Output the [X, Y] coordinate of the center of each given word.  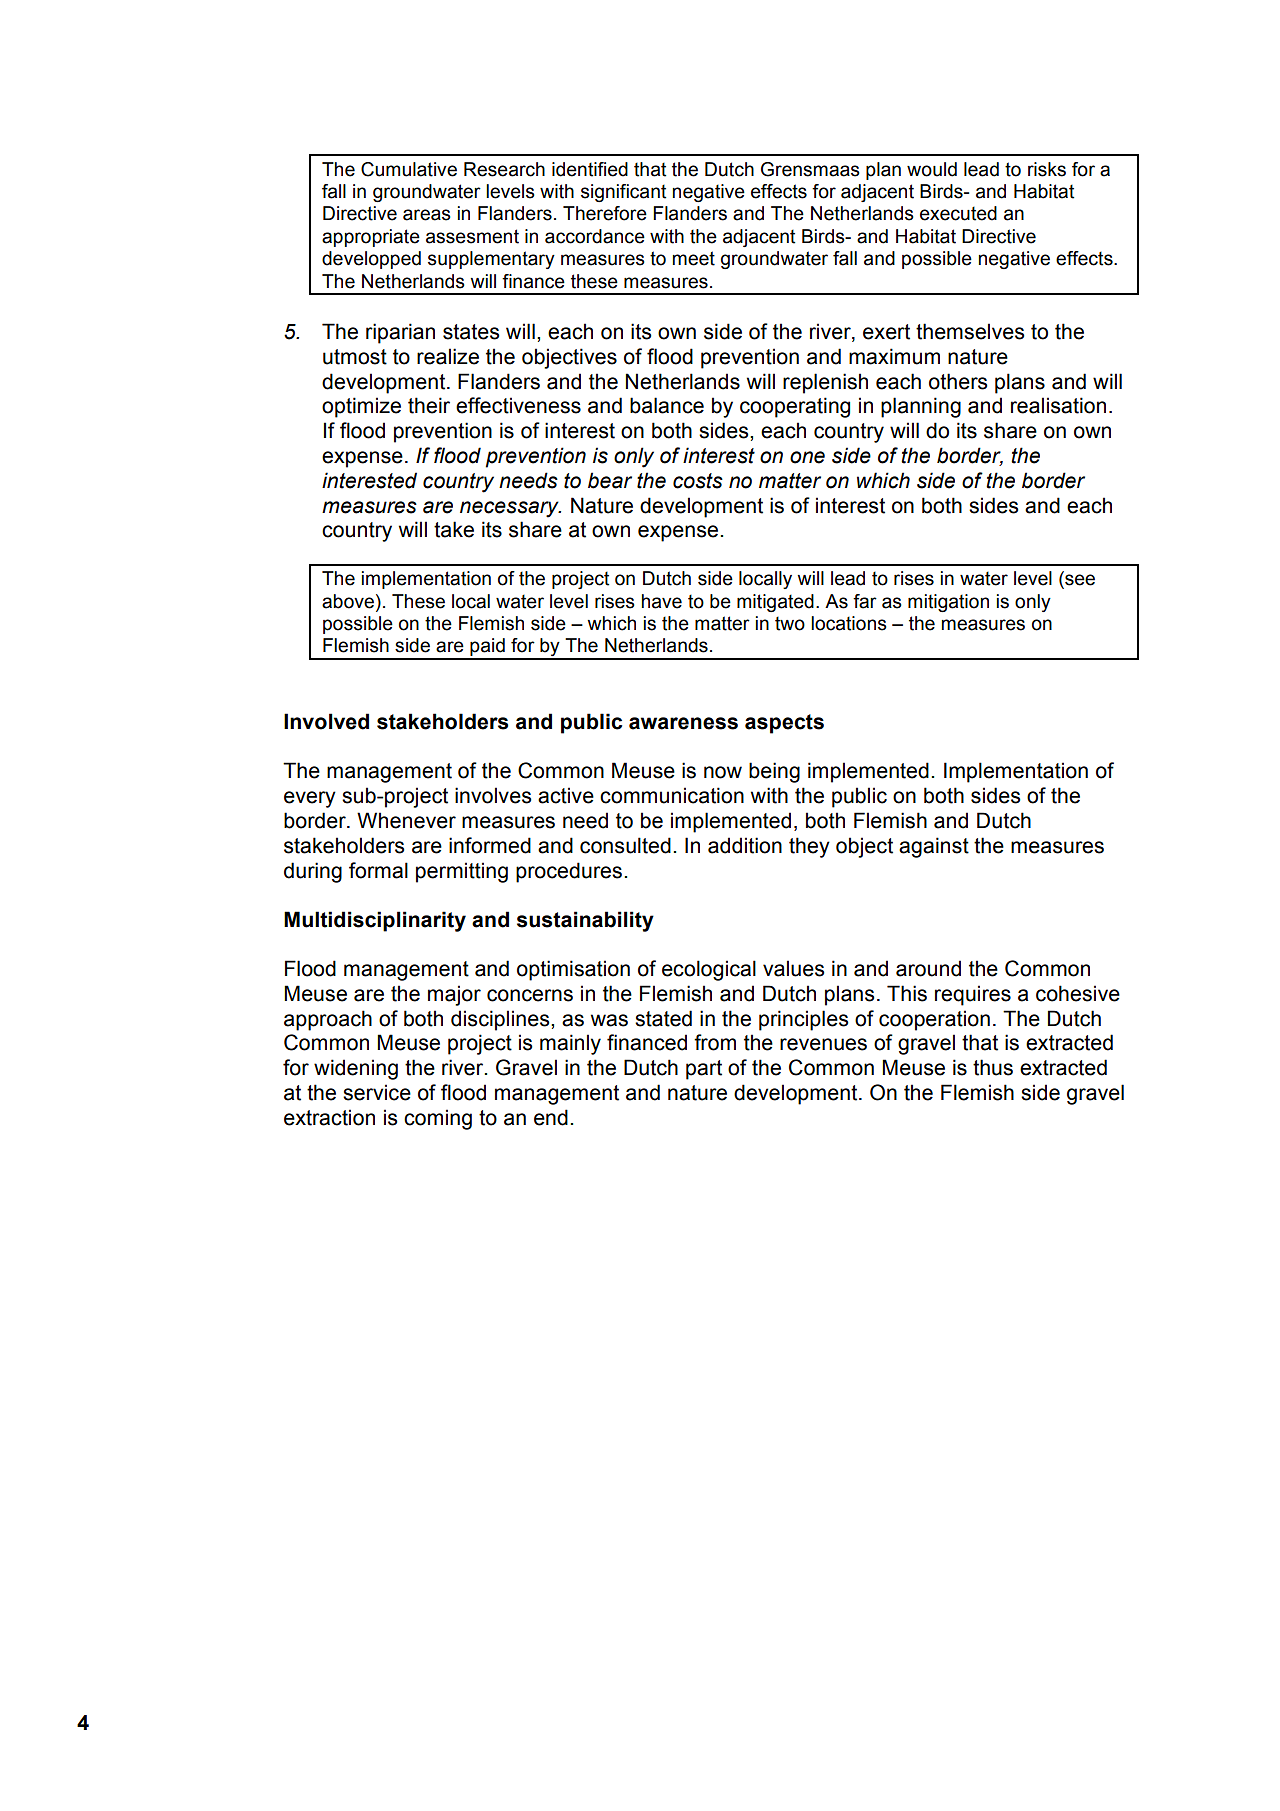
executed [958, 213]
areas [427, 215]
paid [487, 648]
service [377, 1092]
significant [623, 193]
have [662, 601]
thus [993, 1067]
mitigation [948, 603]
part [704, 1070]
